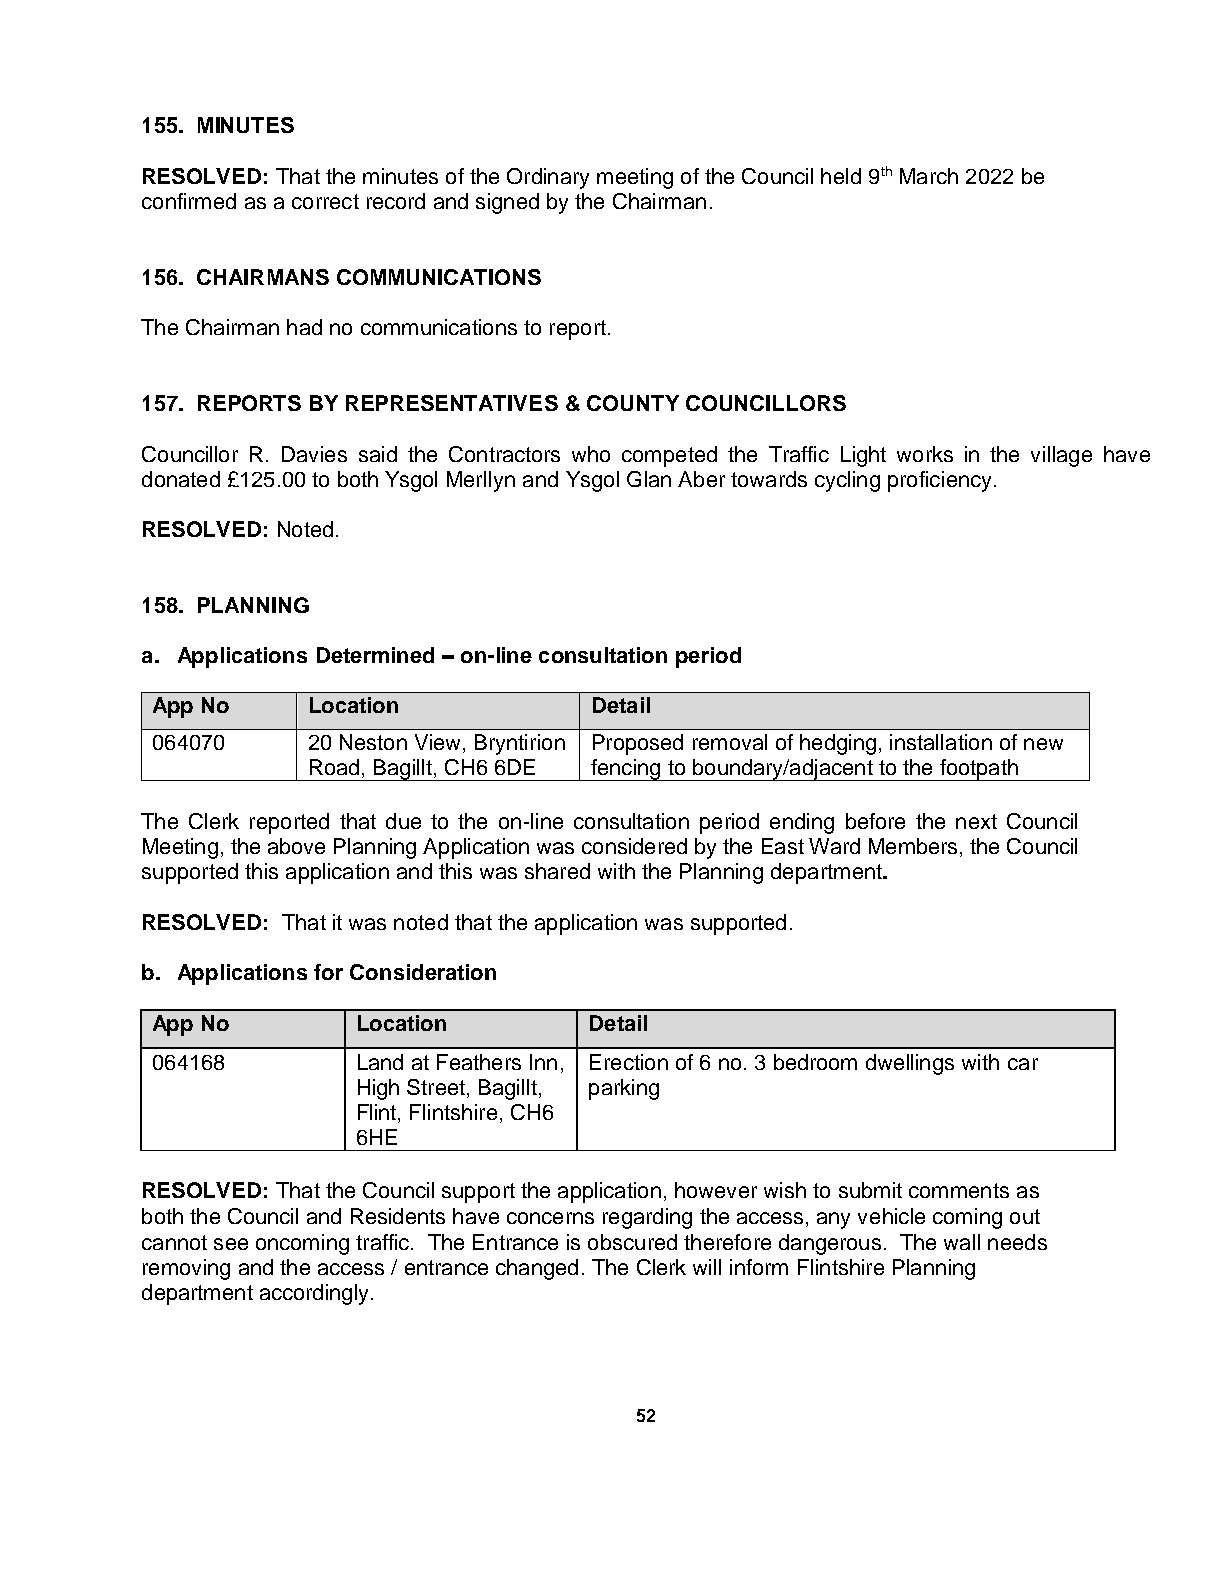 The image size is (1221, 1580). What do you see at coordinates (941, 481) in the screenshot?
I see `proficiency` at bounding box center [941, 481].
